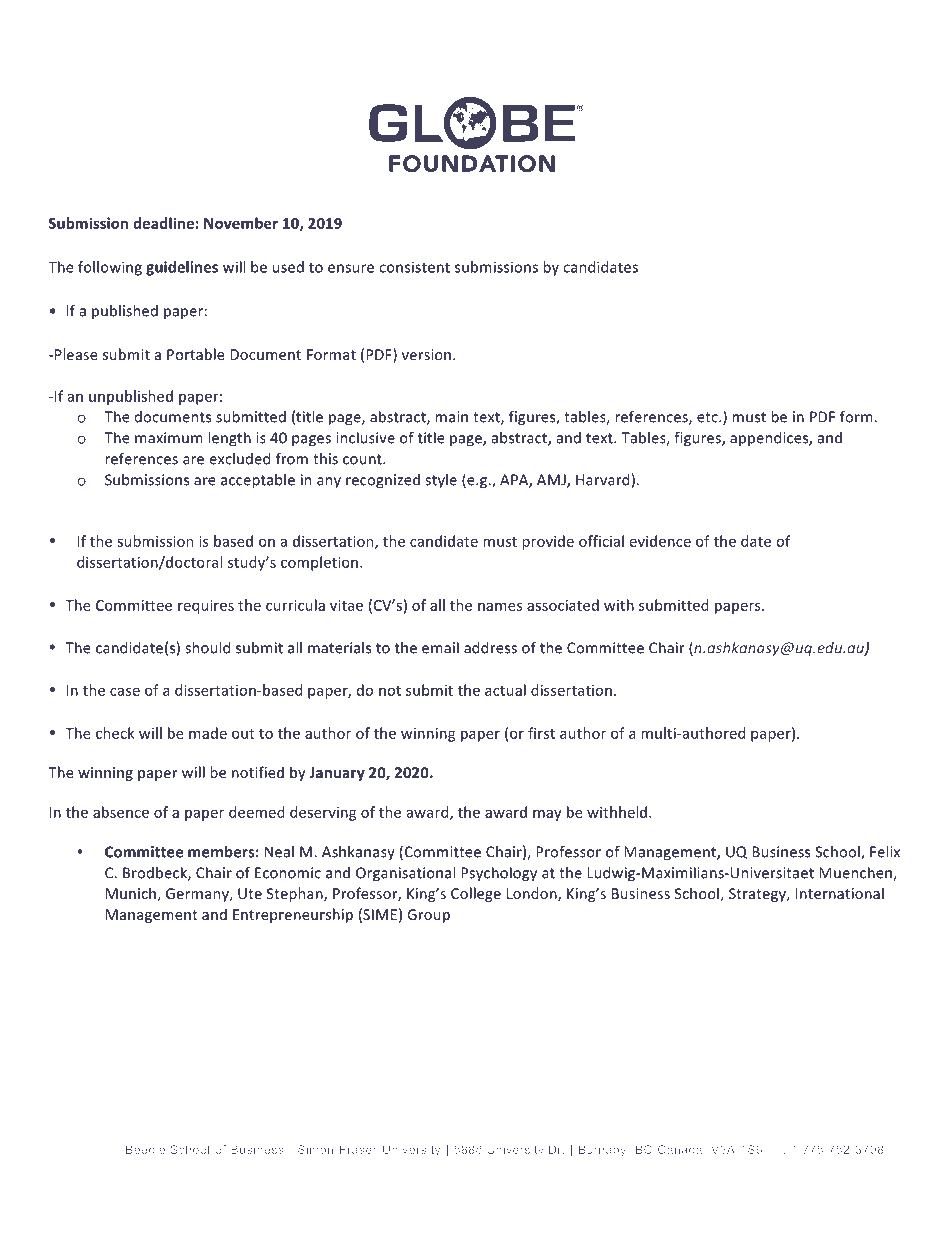 This document has width=952, height=1233. I want to click on requires, so click(206, 607).
